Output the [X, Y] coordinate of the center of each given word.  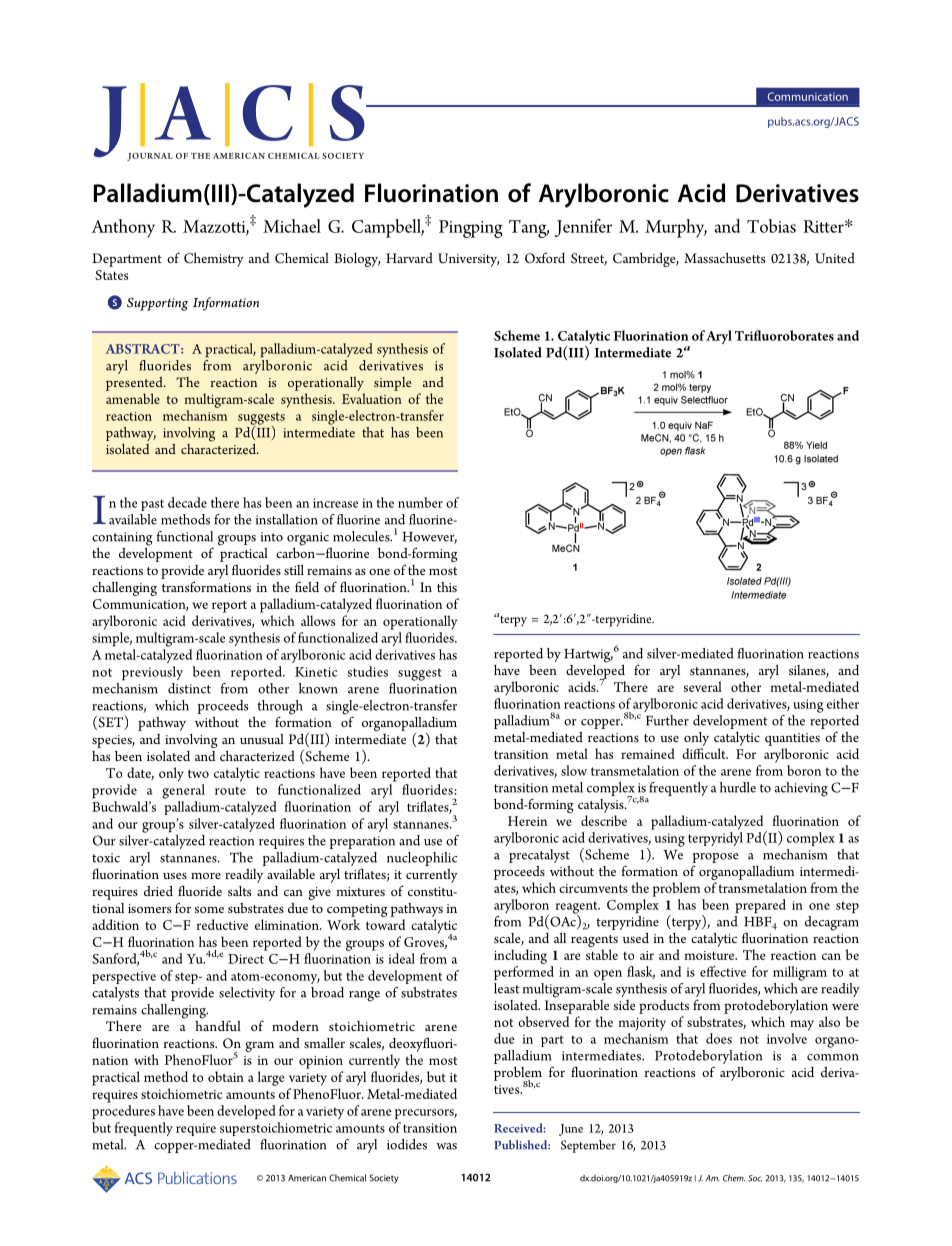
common [833, 1057]
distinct [189, 688]
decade [187, 502]
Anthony [123, 228]
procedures [123, 1112]
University [468, 260]
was [446, 1146]
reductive [222, 924]
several [702, 686]
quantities [792, 739]
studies [368, 671]
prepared [760, 906]
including [520, 956]
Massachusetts [724, 258]
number [420, 502]
